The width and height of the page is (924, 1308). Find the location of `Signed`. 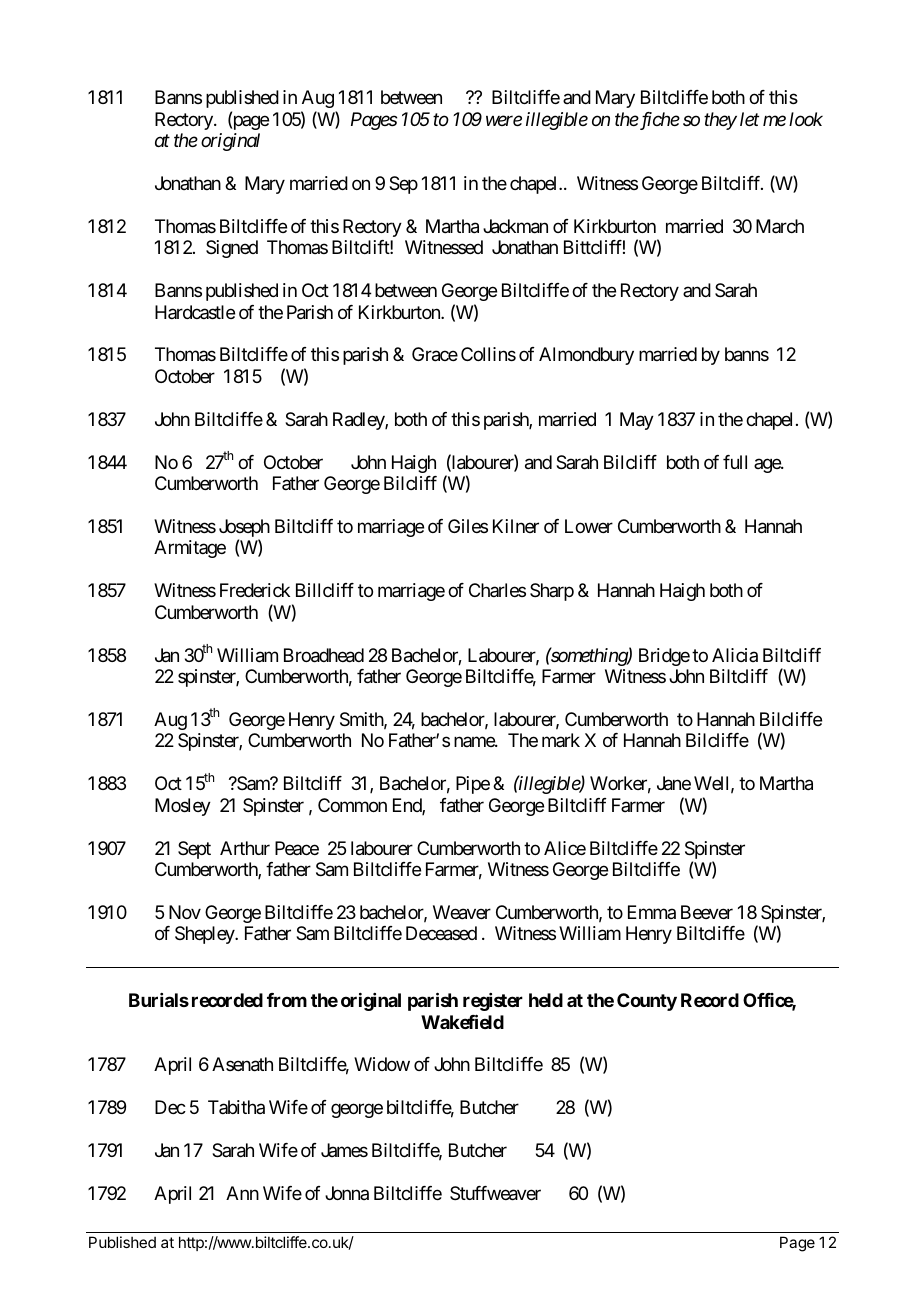

Signed is located at coordinates (232, 249).
